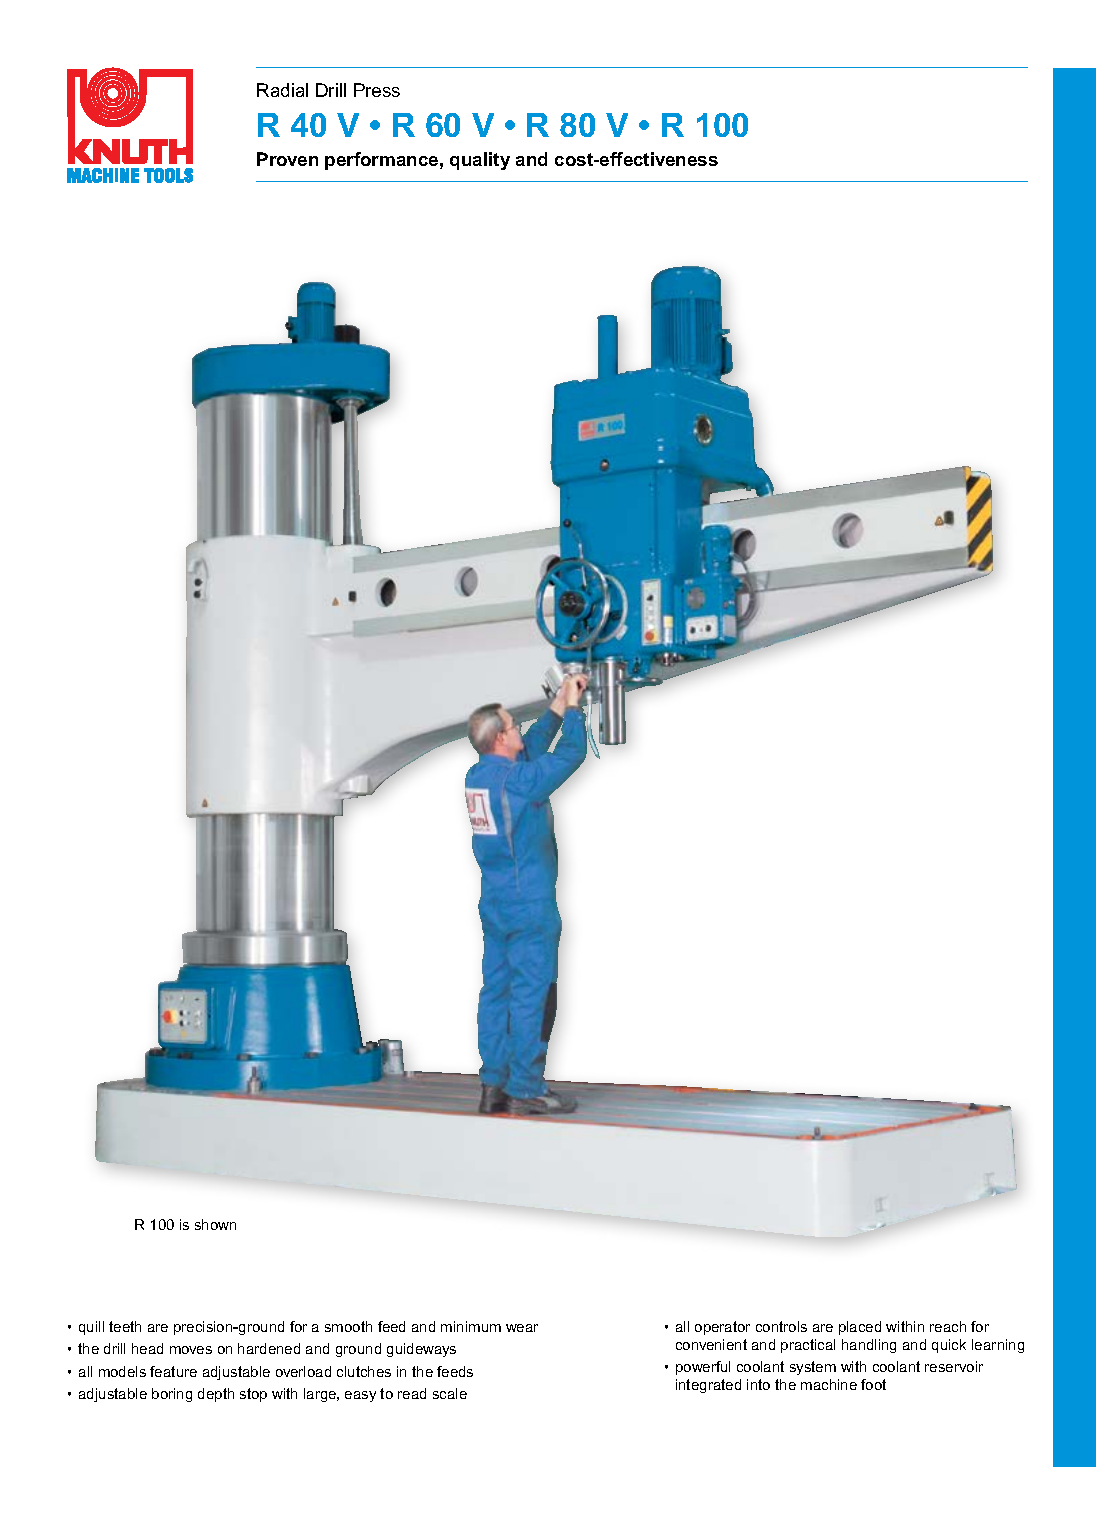  Describe the element at coordinates (282, 90) in the screenshot. I see `Radial` at that location.
